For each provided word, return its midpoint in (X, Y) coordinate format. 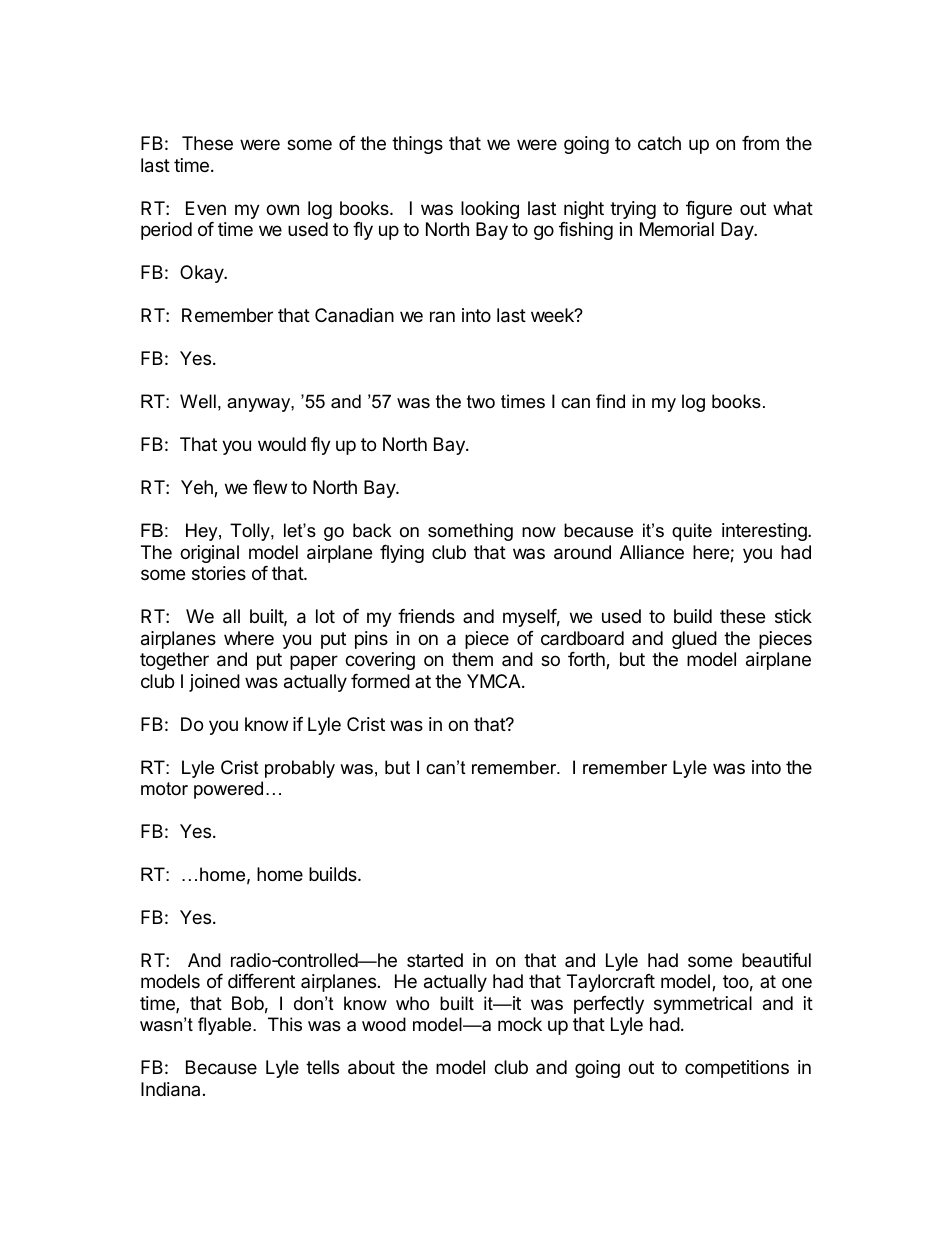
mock (520, 1024)
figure (709, 210)
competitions (737, 1069)
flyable (226, 1026)
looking (490, 210)
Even (206, 208)
